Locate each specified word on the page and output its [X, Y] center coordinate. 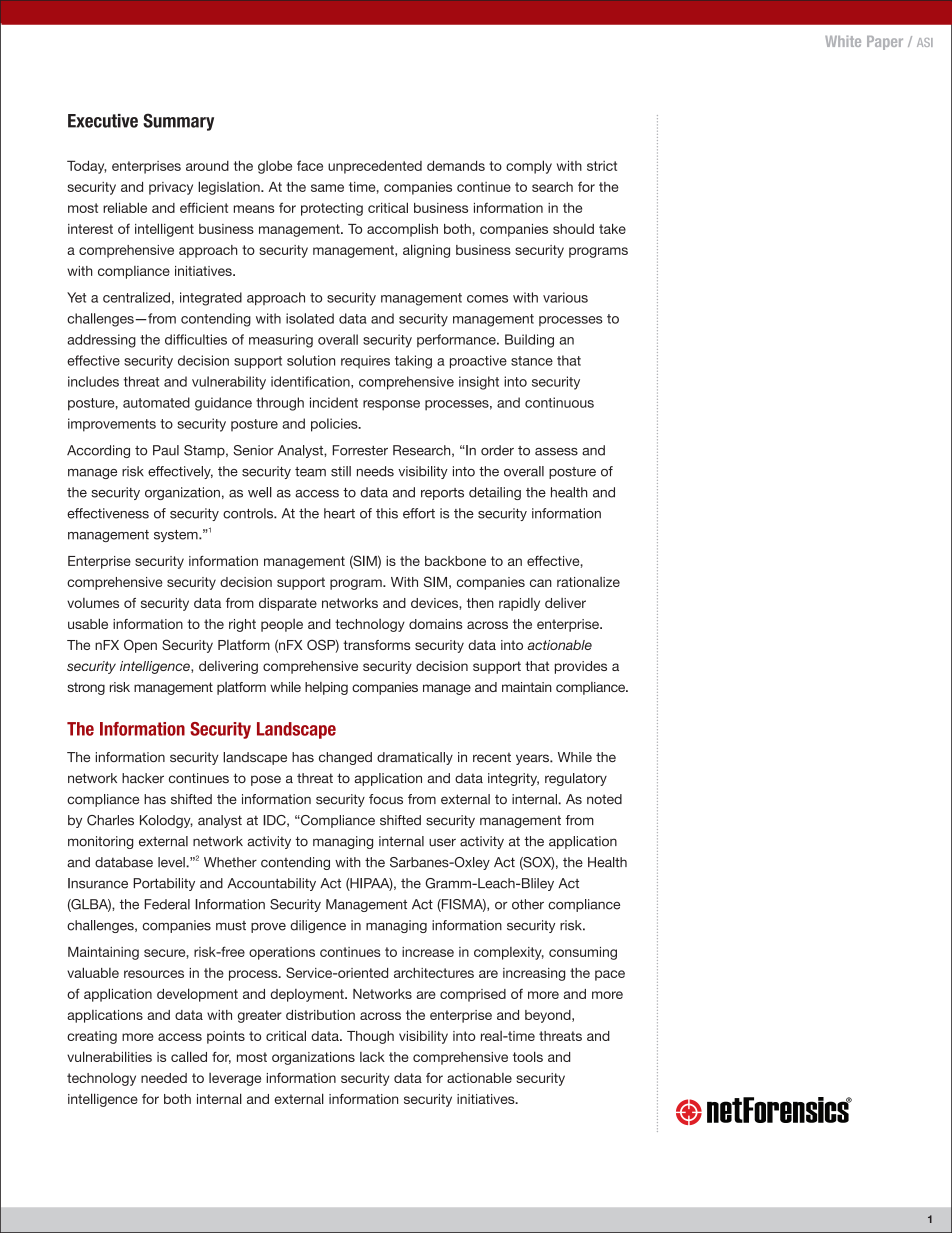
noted [604, 799]
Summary [178, 122]
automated [156, 402]
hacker [143, 778]
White [843, 41]
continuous [559, 402]
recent [492, 757]
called [189, 1056]
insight [479, 383]
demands [456, 165]
